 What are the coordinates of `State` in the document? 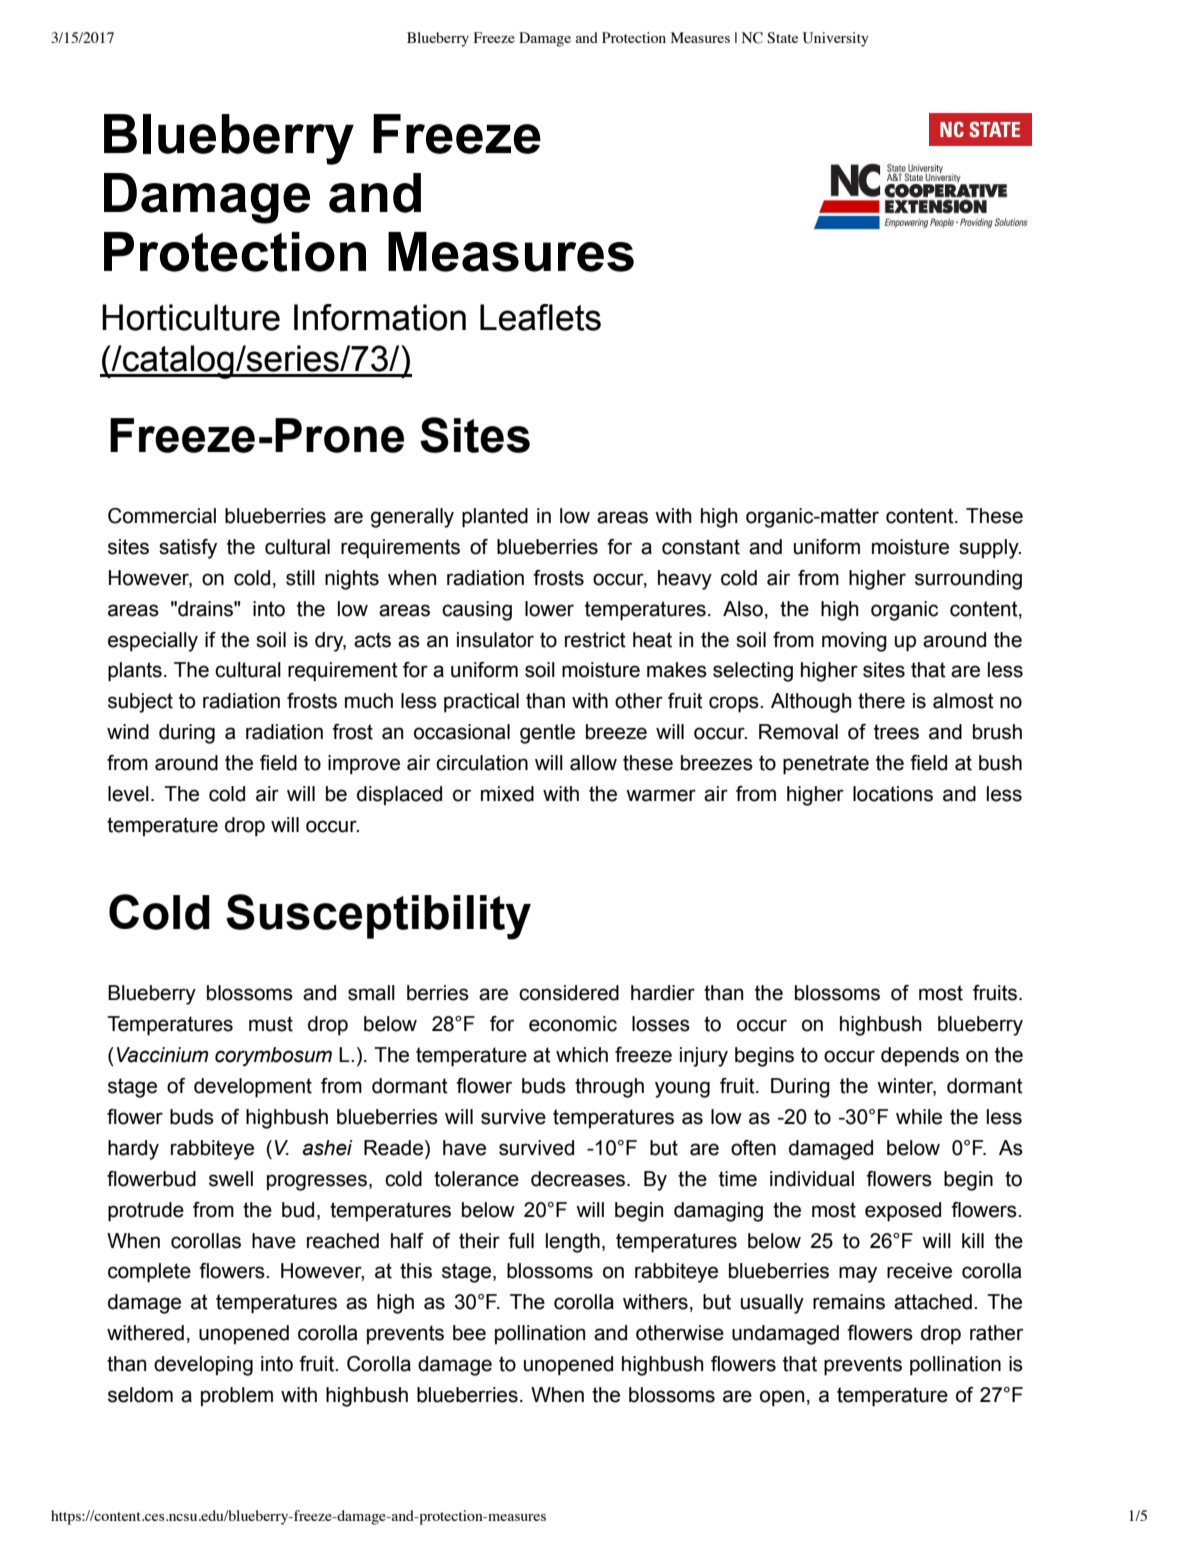 It's located at (782, 38).
